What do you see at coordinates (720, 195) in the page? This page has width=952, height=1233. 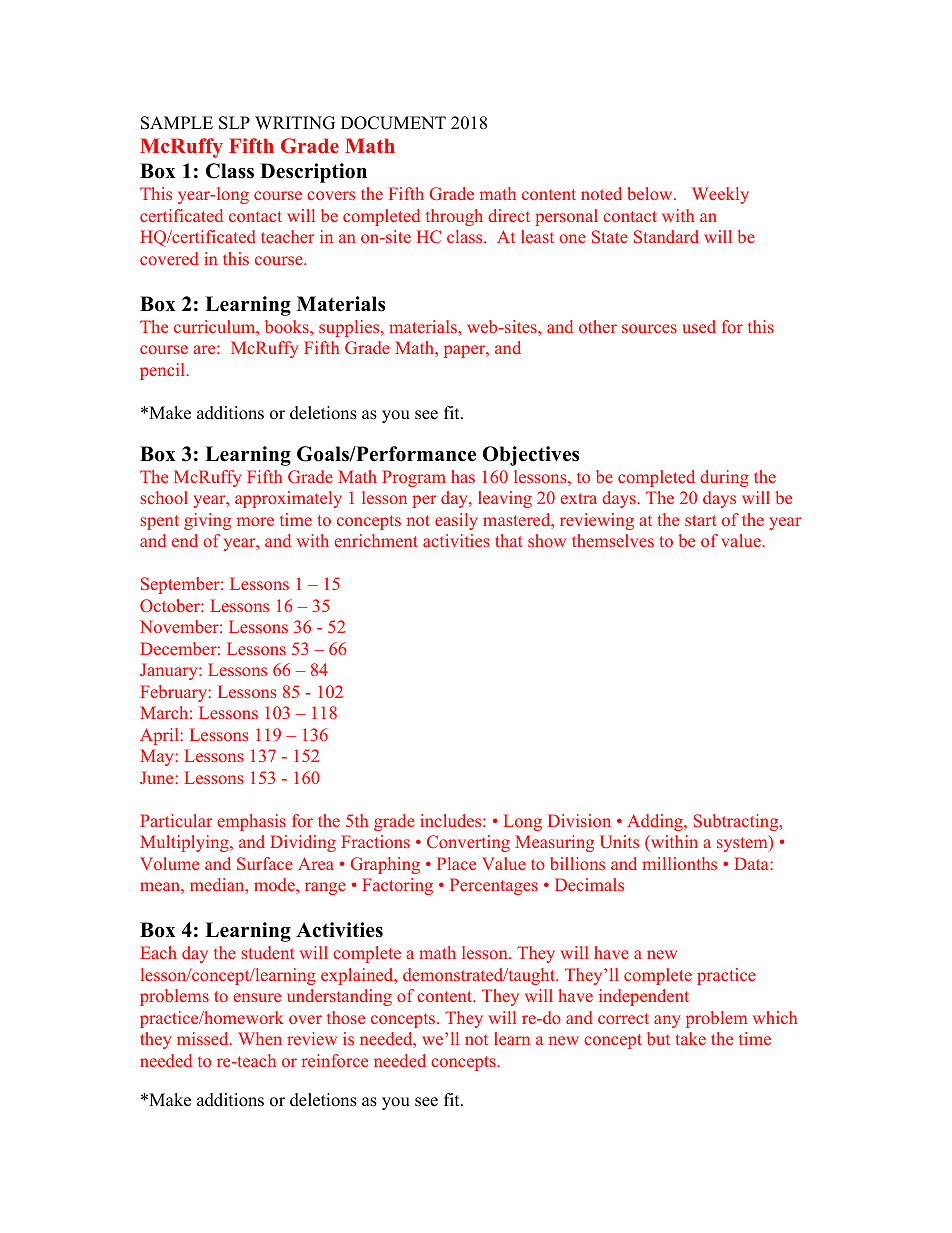 I see `Weekly` at bounding box center [720, 195].
